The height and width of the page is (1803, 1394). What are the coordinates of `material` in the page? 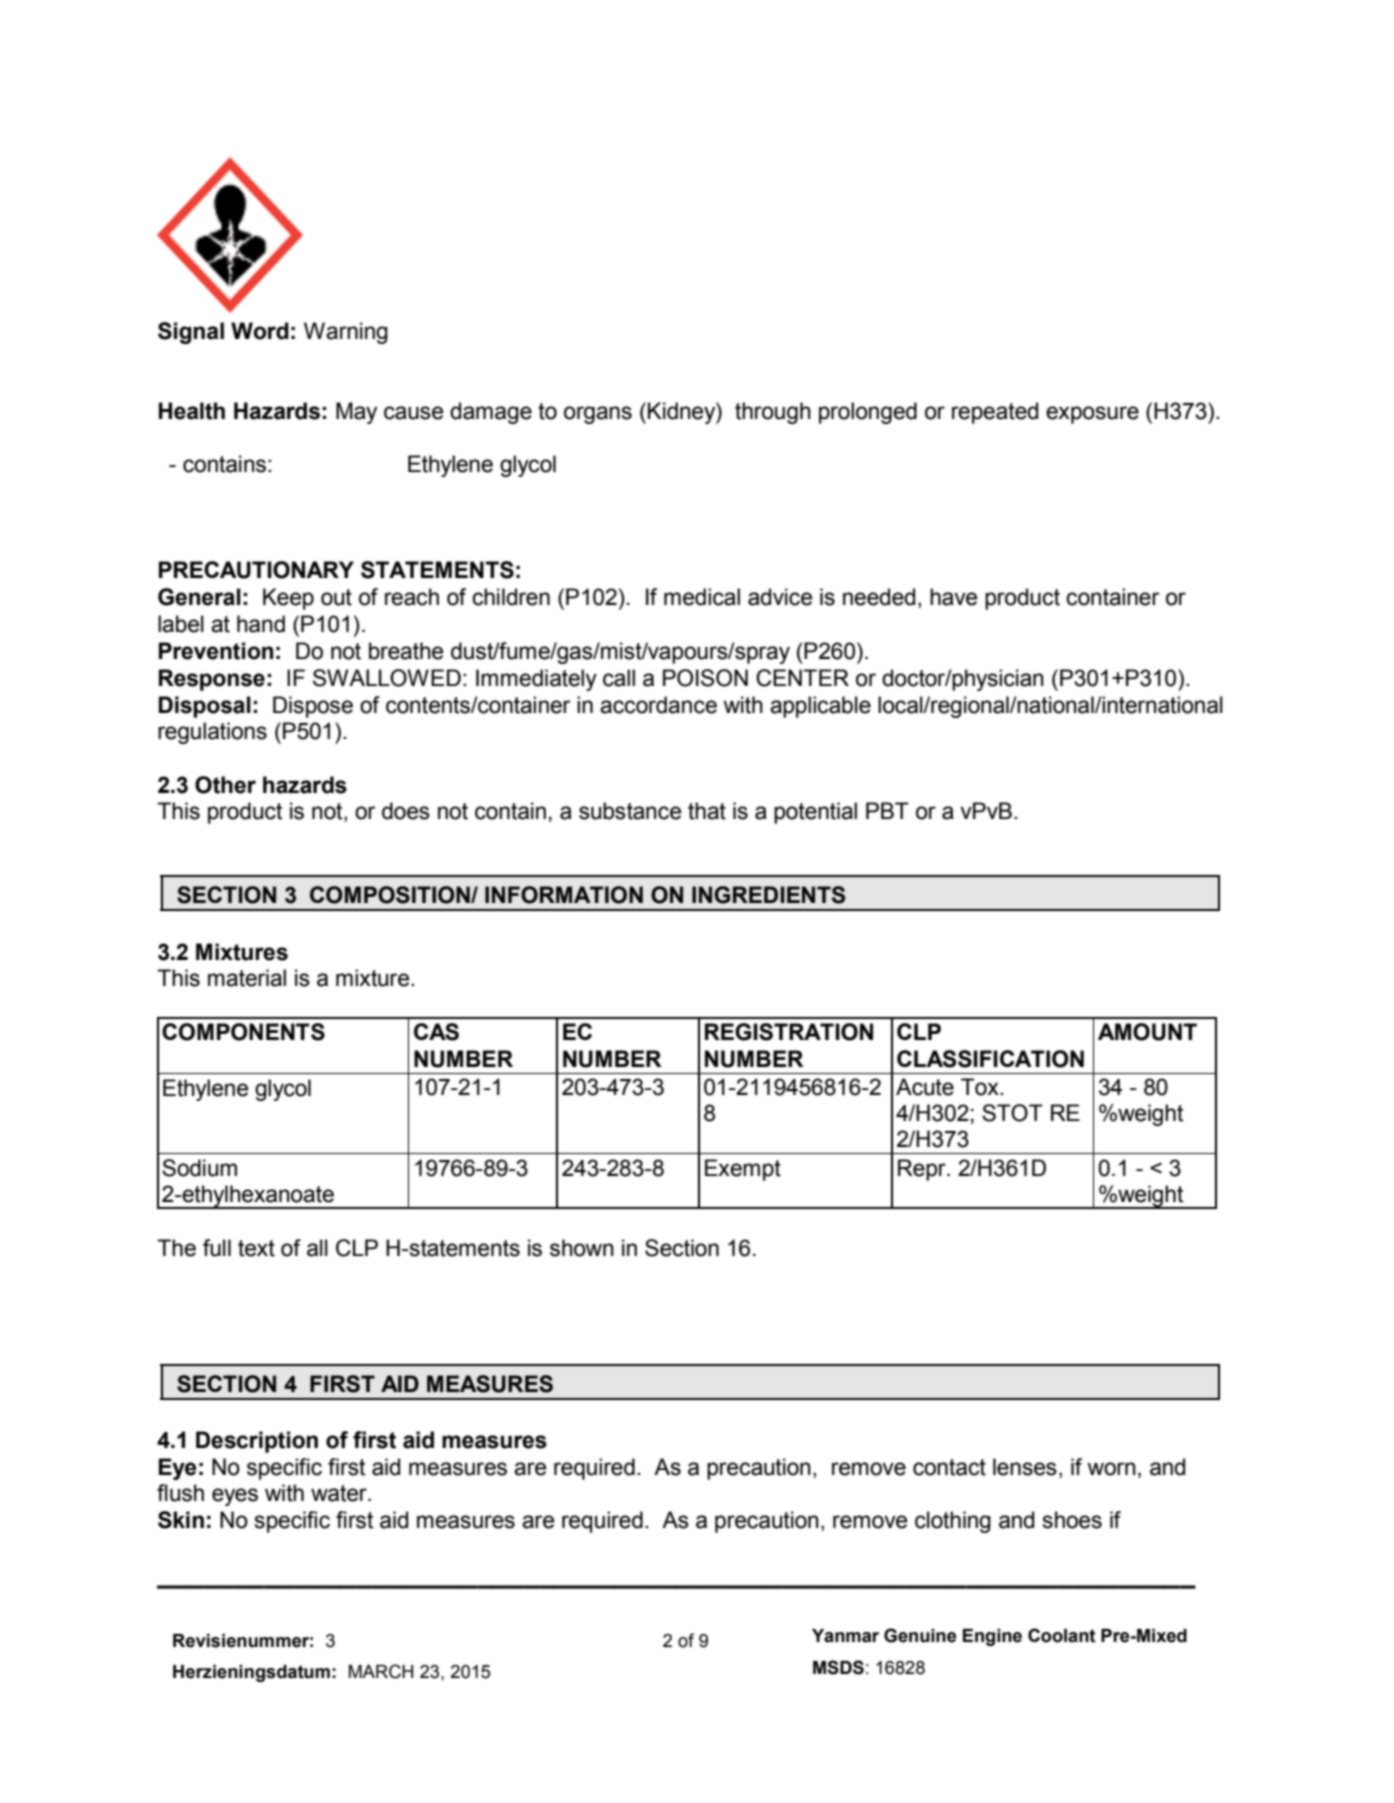 It's located at (247, 978).
